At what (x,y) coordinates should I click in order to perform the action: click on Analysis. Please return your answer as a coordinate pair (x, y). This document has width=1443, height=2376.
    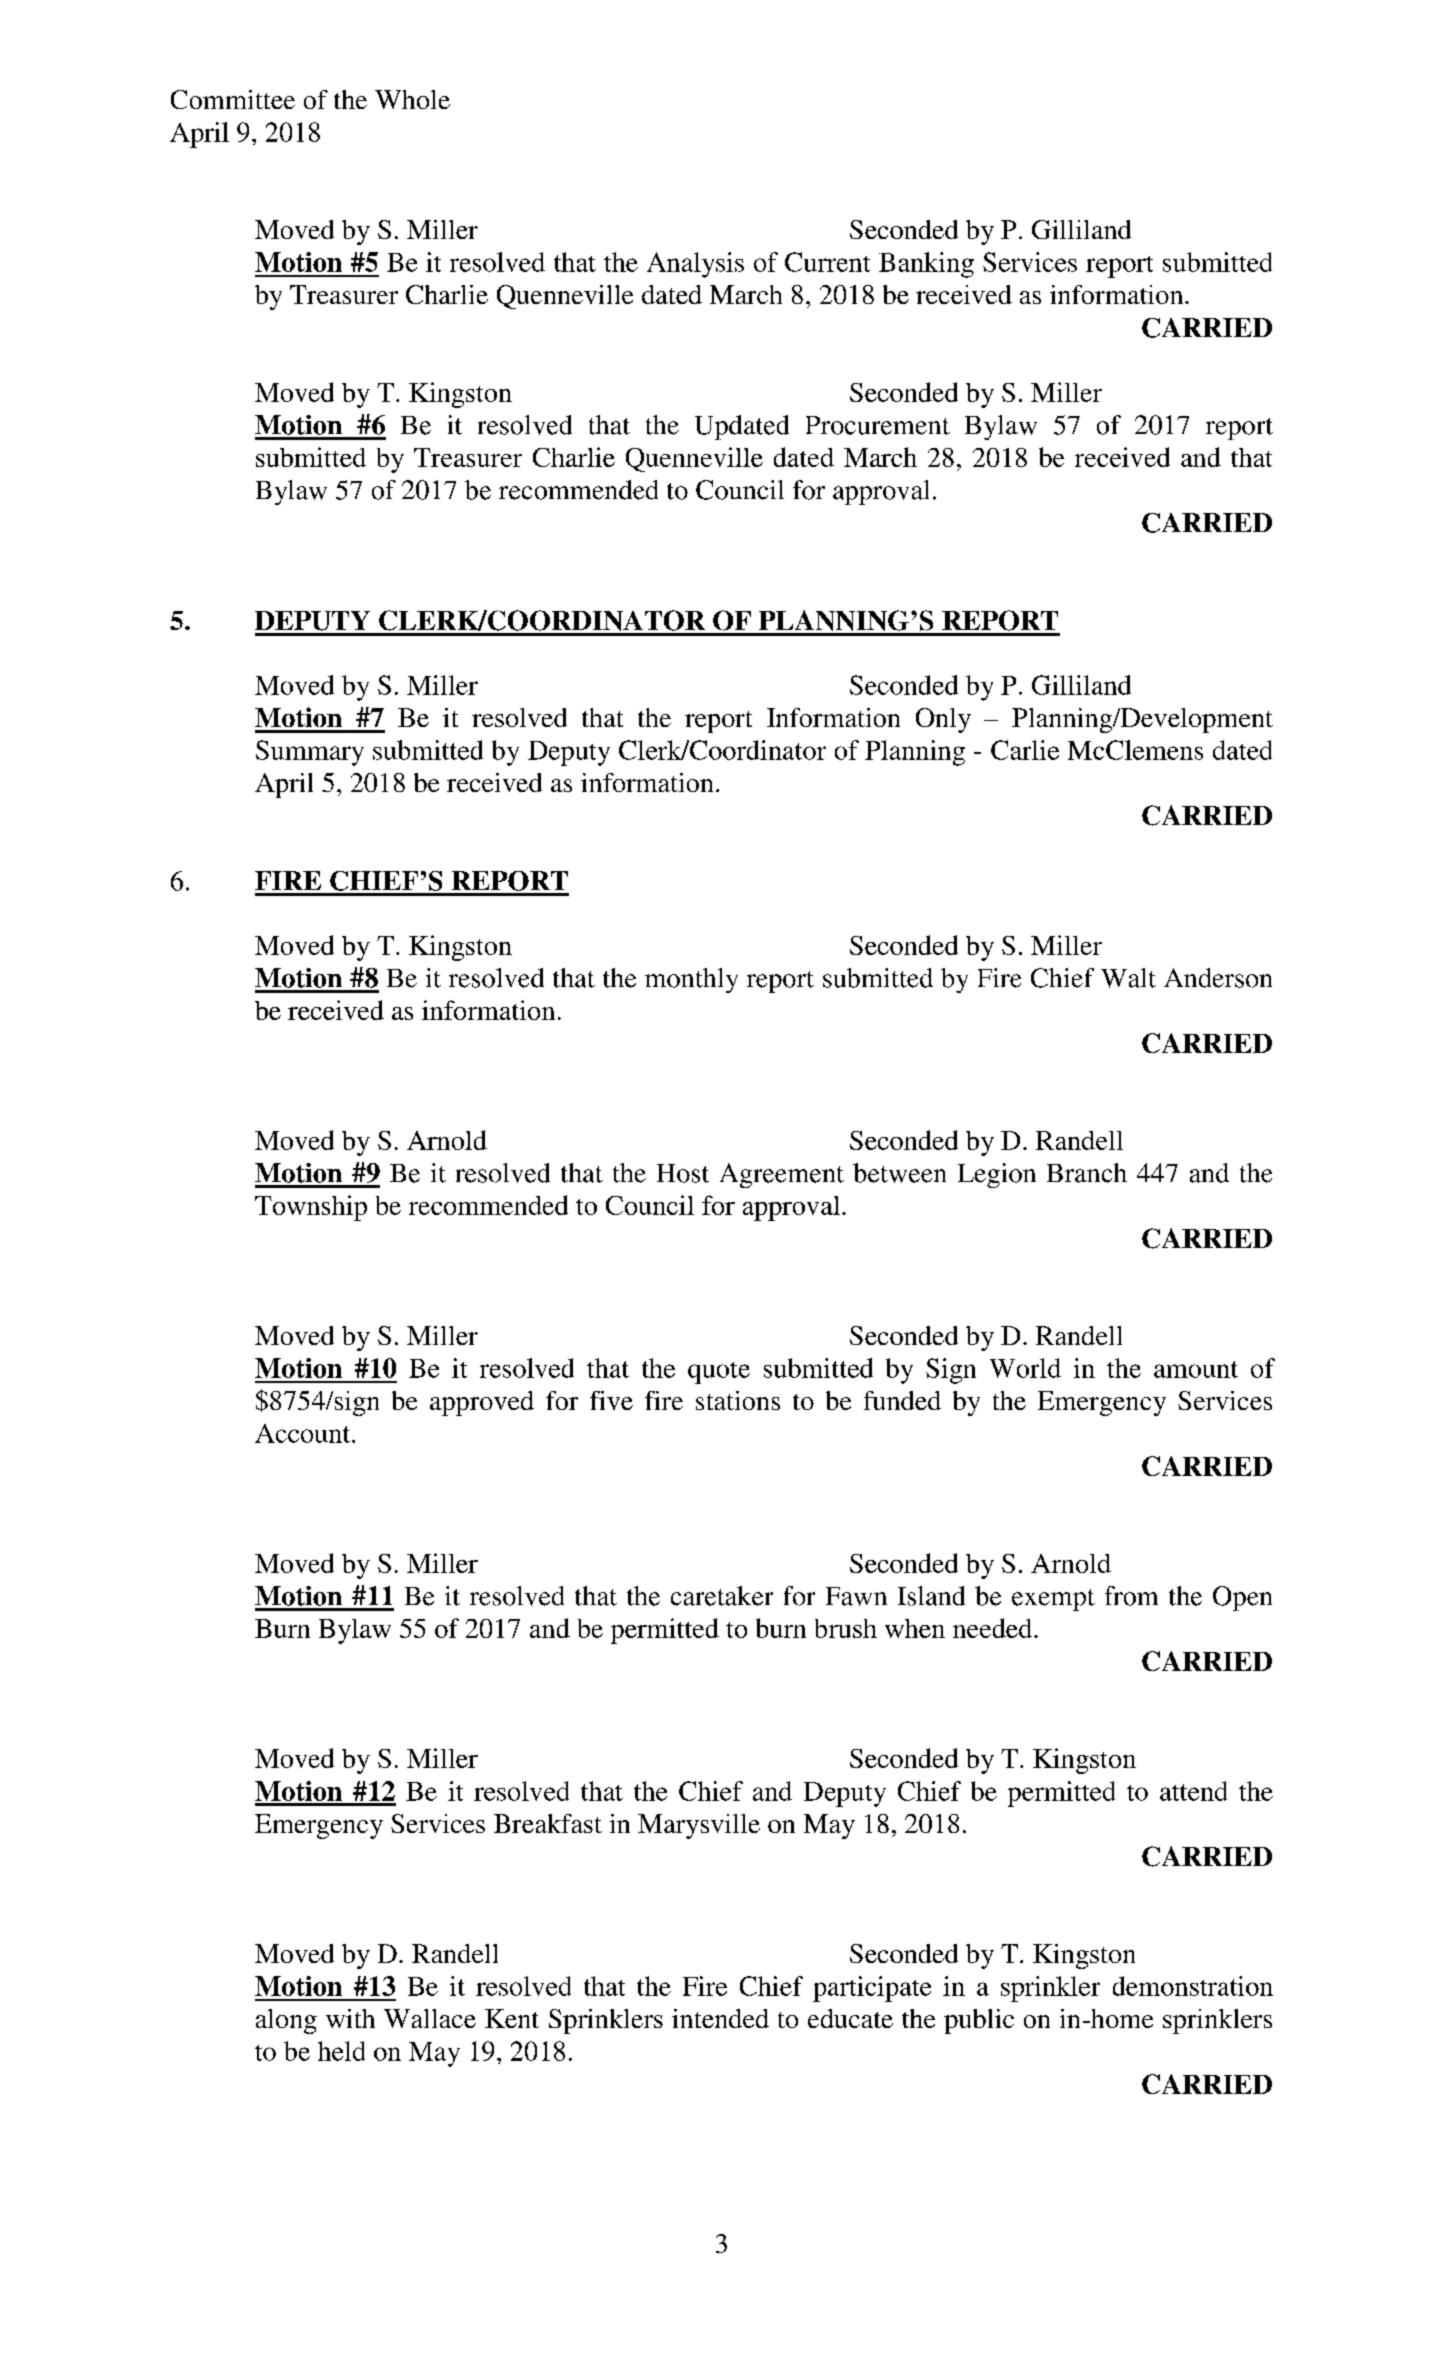
    Looking at the image, I should click on (695, 265).
